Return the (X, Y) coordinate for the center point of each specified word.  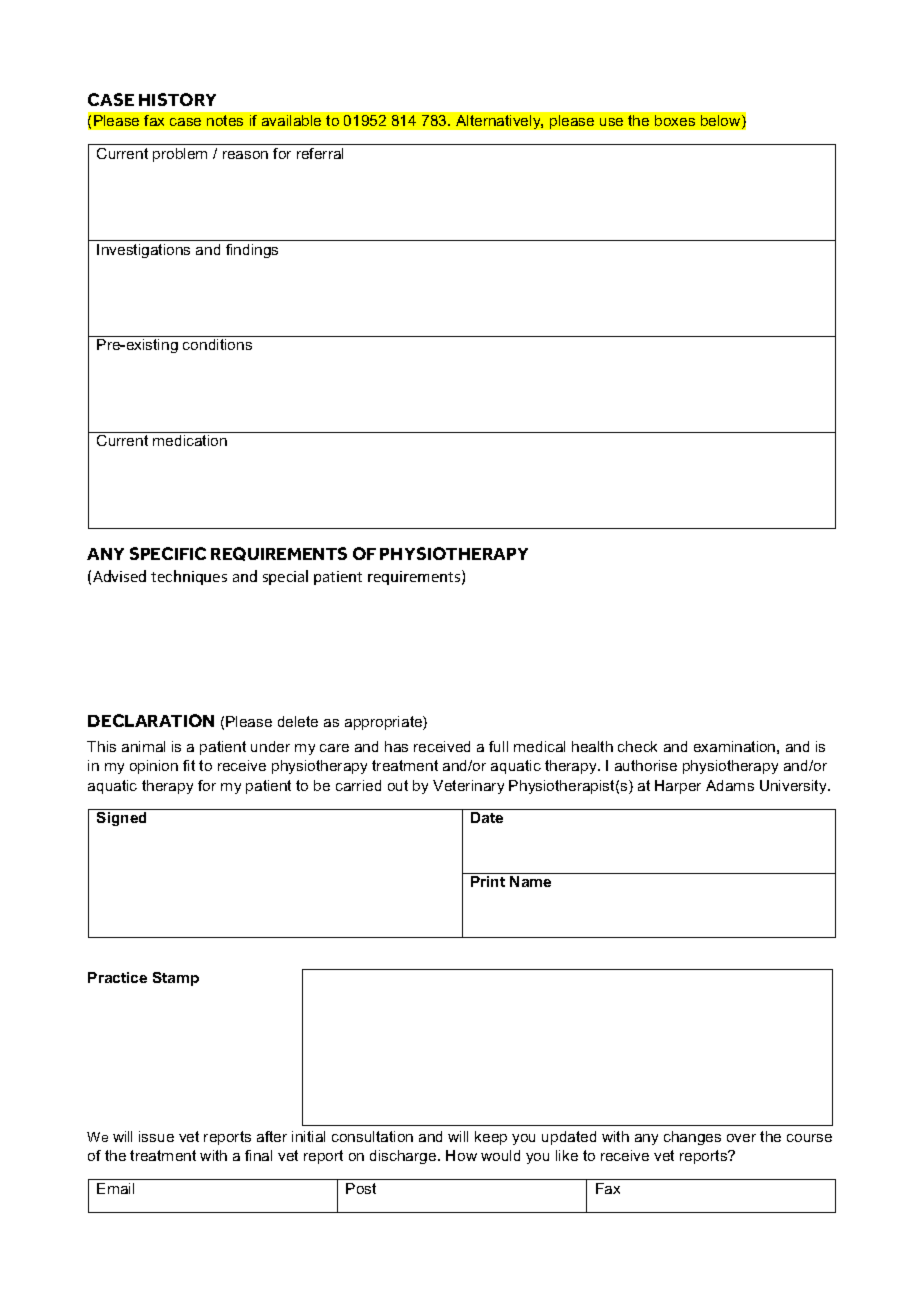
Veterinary (468, 787)
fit (189, 765)
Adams (730, 785)
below (722, 122)
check (637, 746)
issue (156, 1136)
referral (320, 153)
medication (190, 440)
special (285, 577)
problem (180, 155)
